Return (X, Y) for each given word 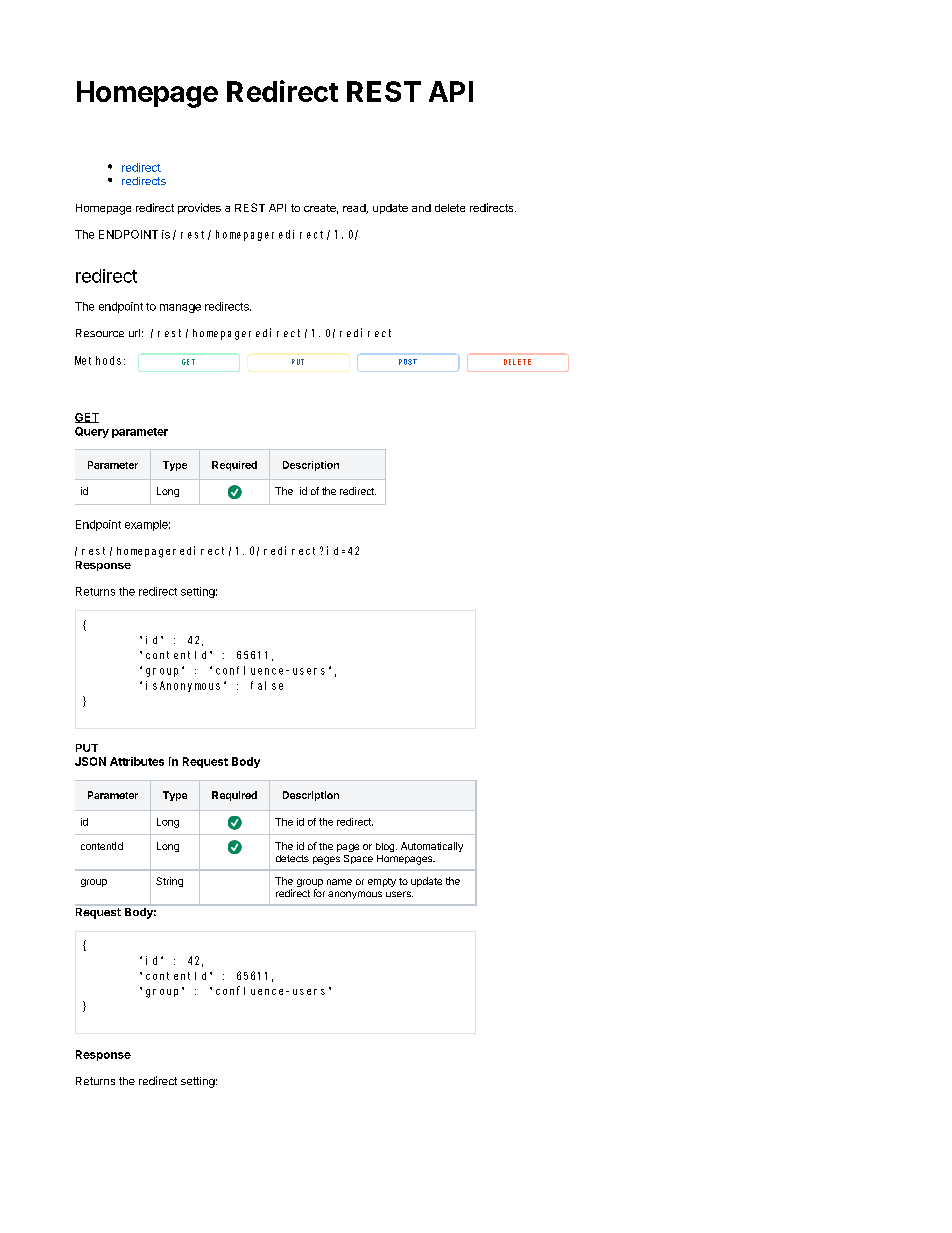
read (355, 209)
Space (358, 859)
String (169, 882)
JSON (90, 761)
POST (408, 362)
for (319, 893)
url (134, 333)
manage (180, 308)
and (421, 208)
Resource (100, 333)
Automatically (432, 847)
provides (199, 208)
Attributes (137, 761)
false (267, 685)
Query (92, 432)
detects (292, 858)
